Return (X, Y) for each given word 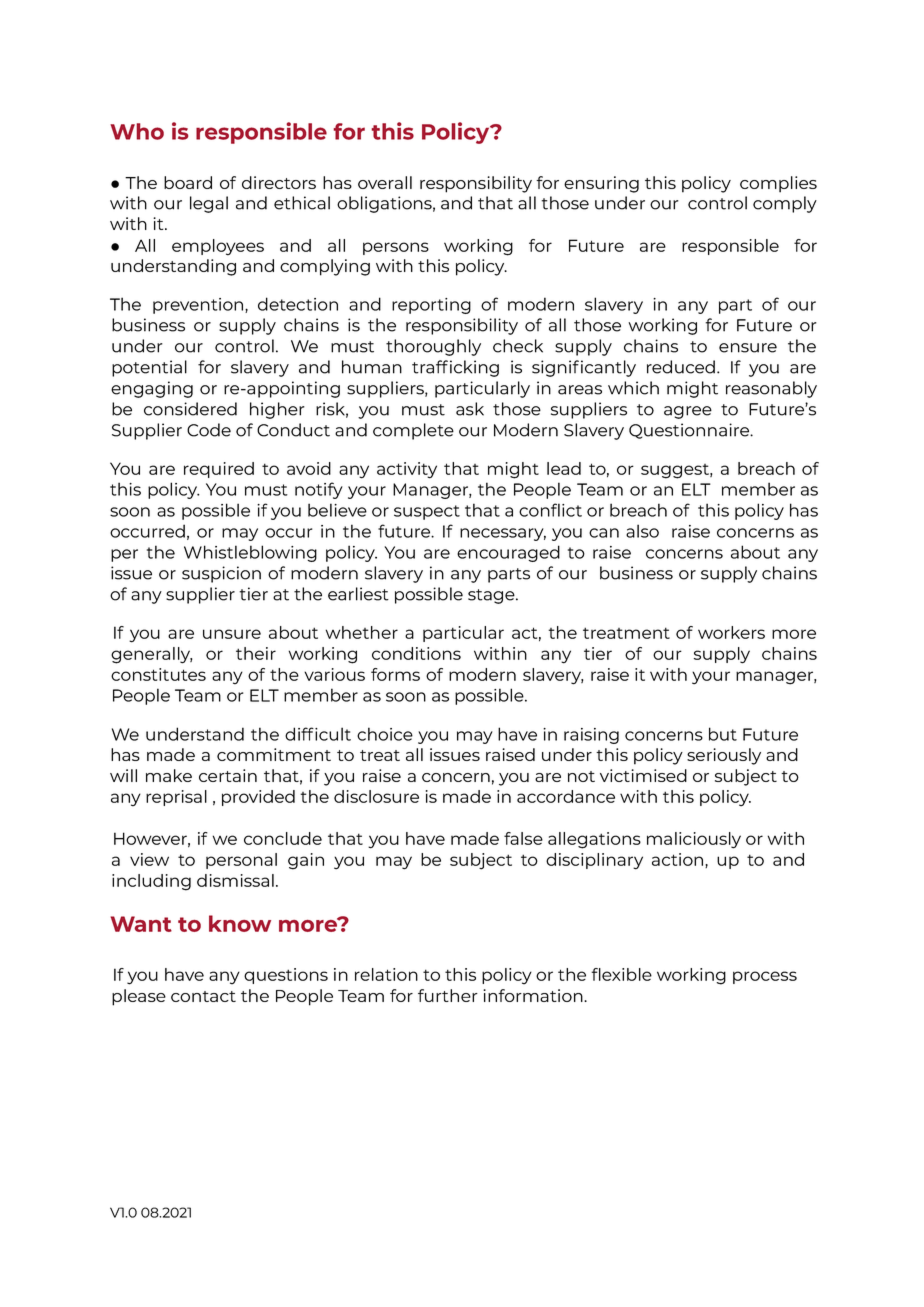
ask (470, 409)
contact (203, 996)
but (723, 734)
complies (778, 184)
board (188, 182)
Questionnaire (690, 431)
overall (385, 182)
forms (395, 674)
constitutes (158, 674)
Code (209, 430)
